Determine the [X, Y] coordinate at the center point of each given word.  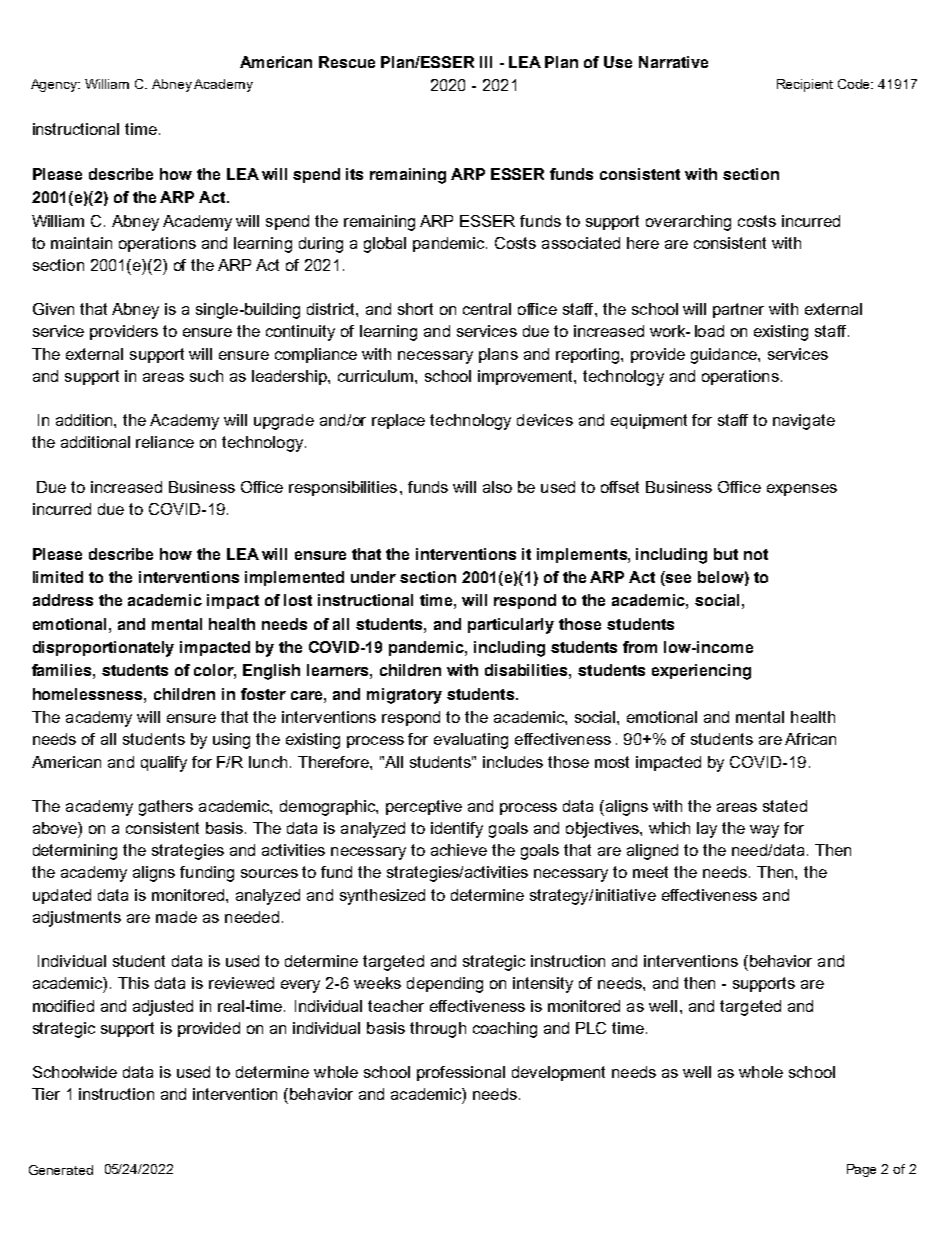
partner [738, 310]
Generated [61, 1170]
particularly [511, 626]
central [487, 309]
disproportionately [103, 649]
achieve [459, 850]
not [756, 554]
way [764, 831]
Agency [55, 85]
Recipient [805, 85]
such [206, 376]
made [176, 917]
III [486, 62]
